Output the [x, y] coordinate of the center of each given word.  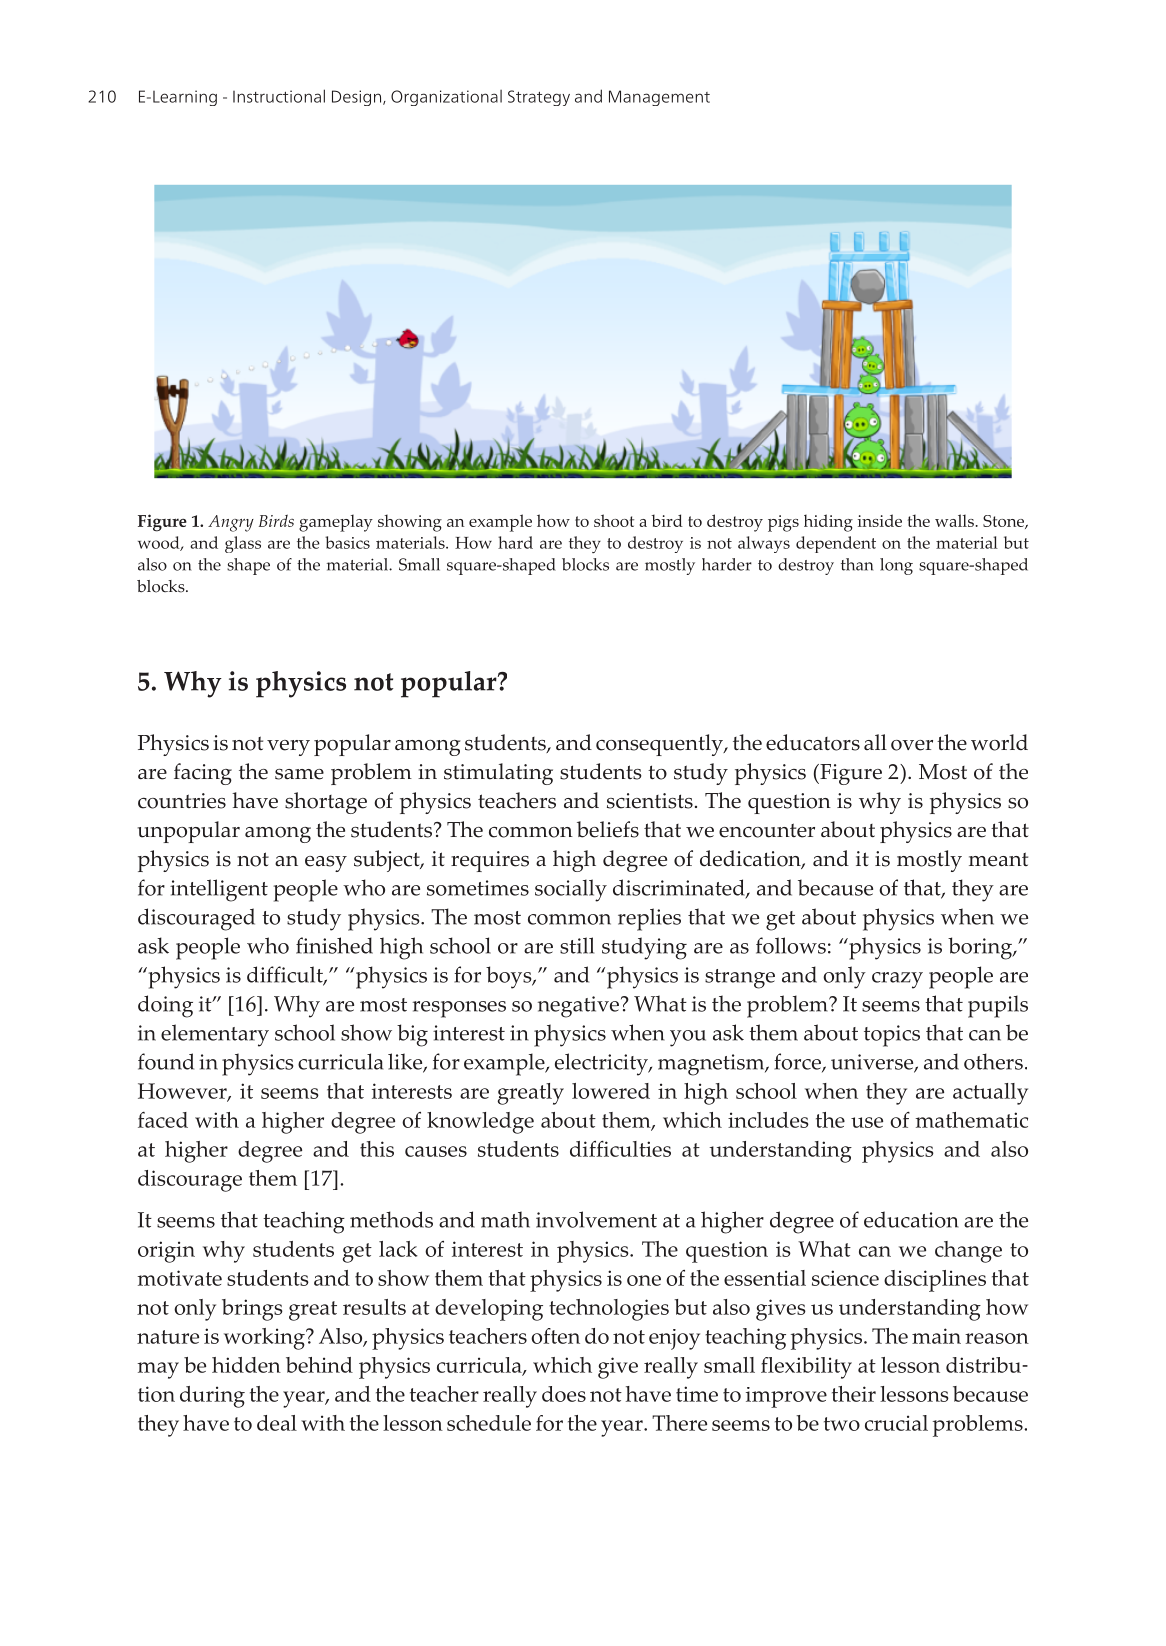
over [912, 745]
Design [358, 98]
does [564, 1394]
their [854, 1394]
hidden [246, 1365]
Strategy [539, 98]
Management [659, 98]
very [288, 748]
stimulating [498, 774]
